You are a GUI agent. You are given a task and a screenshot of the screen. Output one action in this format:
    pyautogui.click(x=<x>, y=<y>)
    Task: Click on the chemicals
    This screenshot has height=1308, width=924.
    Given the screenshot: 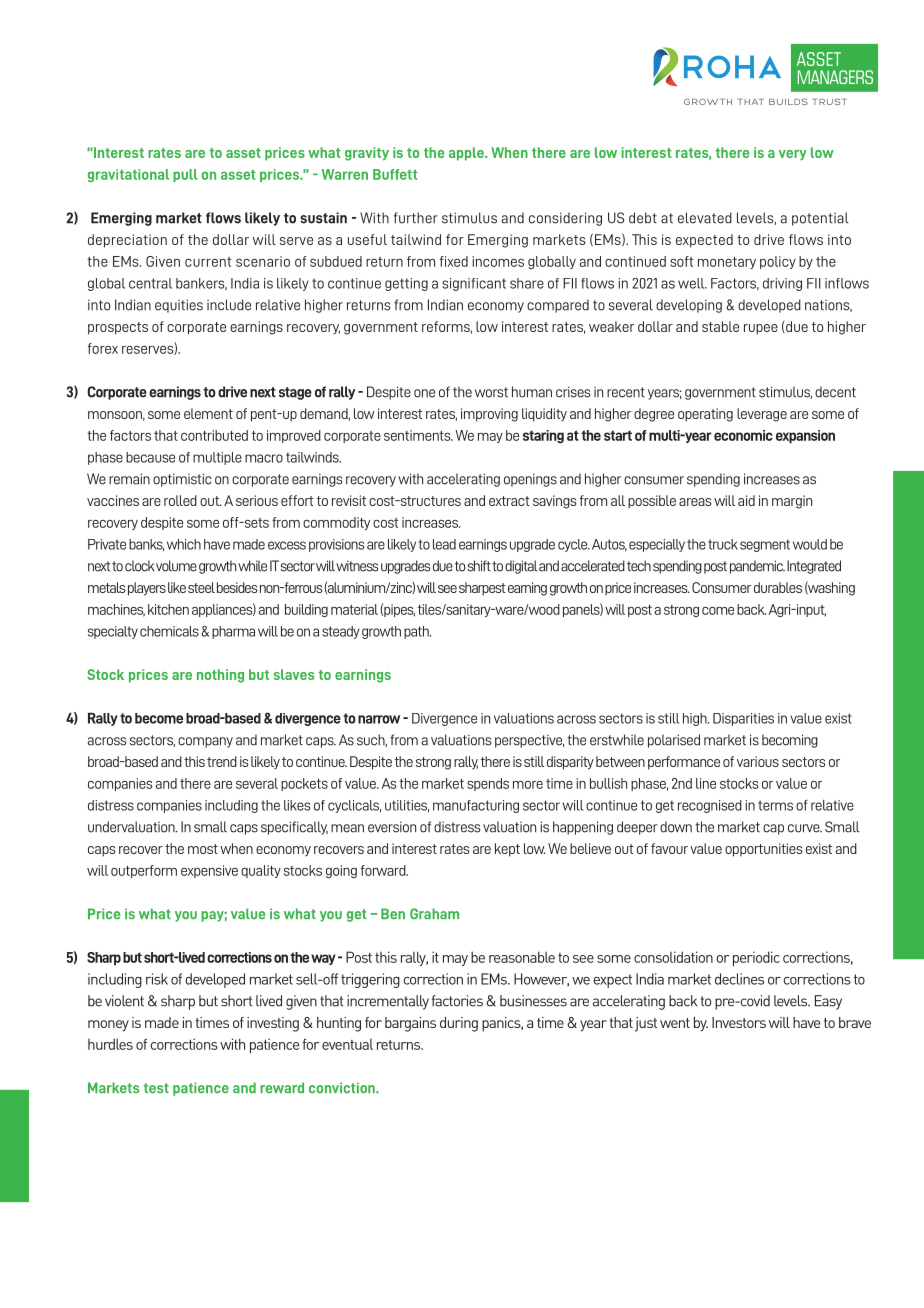 What is the action you would take?
    pyautogui.click(x=169, y=631)
